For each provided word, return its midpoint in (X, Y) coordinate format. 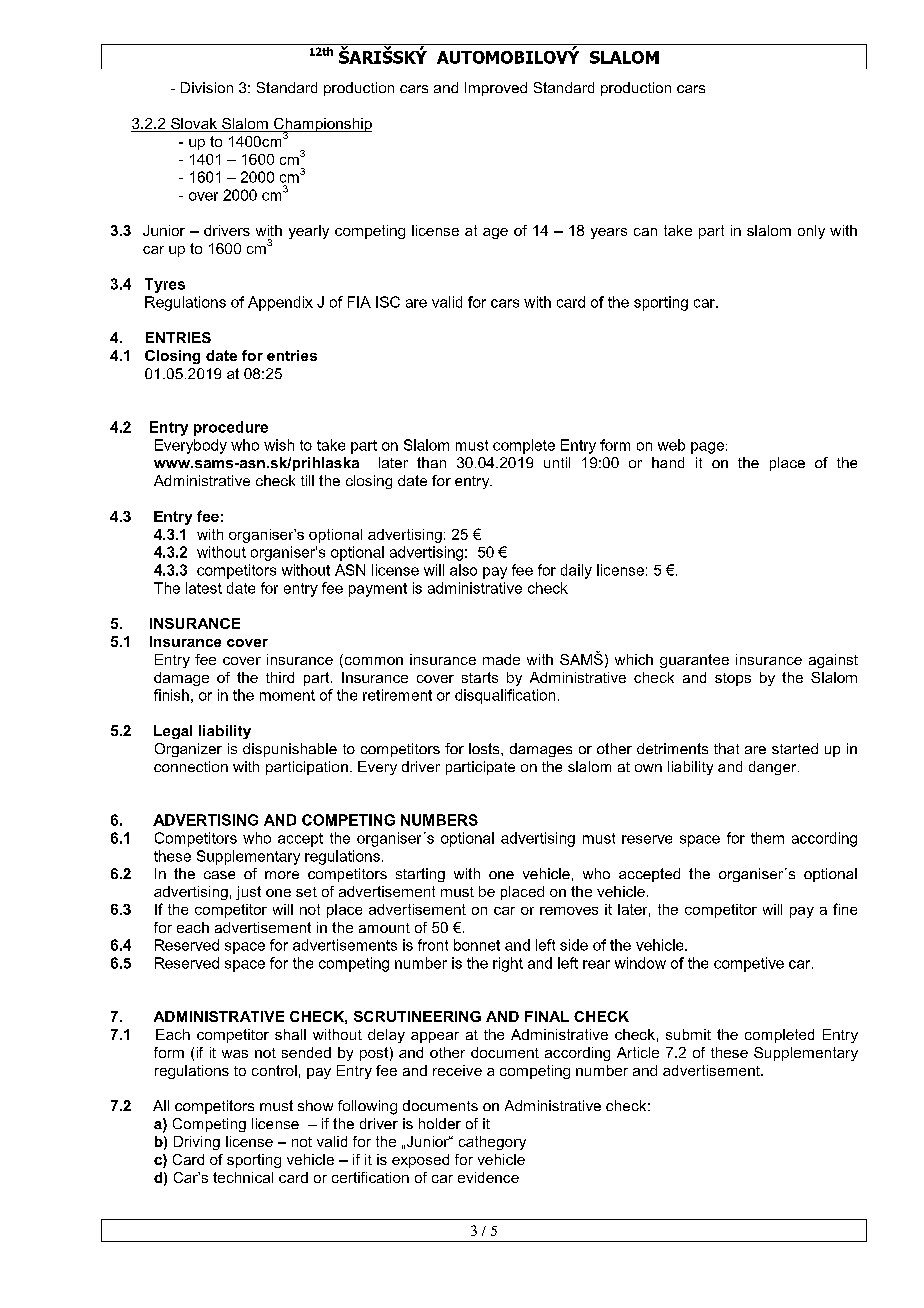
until (557, 462)
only (811, 232)
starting (420, 875)
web (671, 445)
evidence (488, 1177)
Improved (496, 89)
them (767, 838)
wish (279, 445)
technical (243, 1177)
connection (191, 766)
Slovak (194, 125)
